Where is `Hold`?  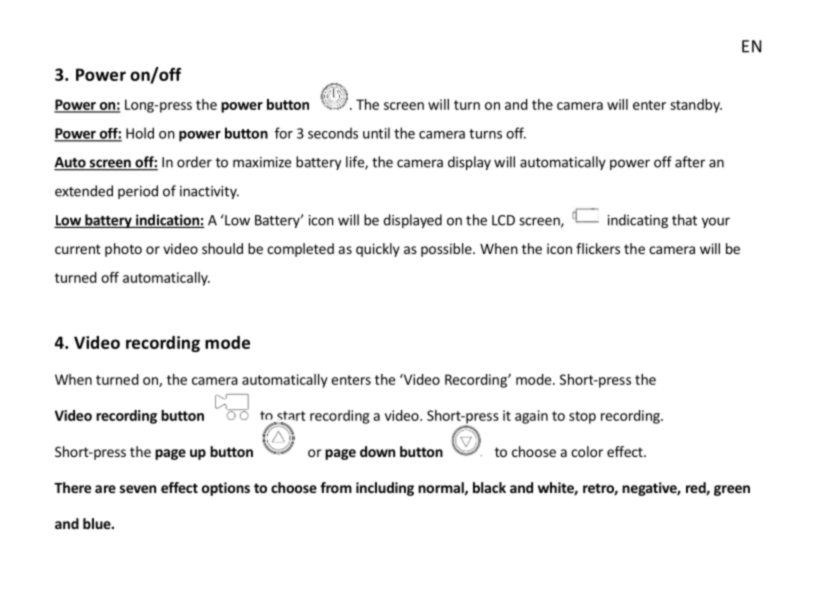 Hold is located at coordinates (140, 133).
